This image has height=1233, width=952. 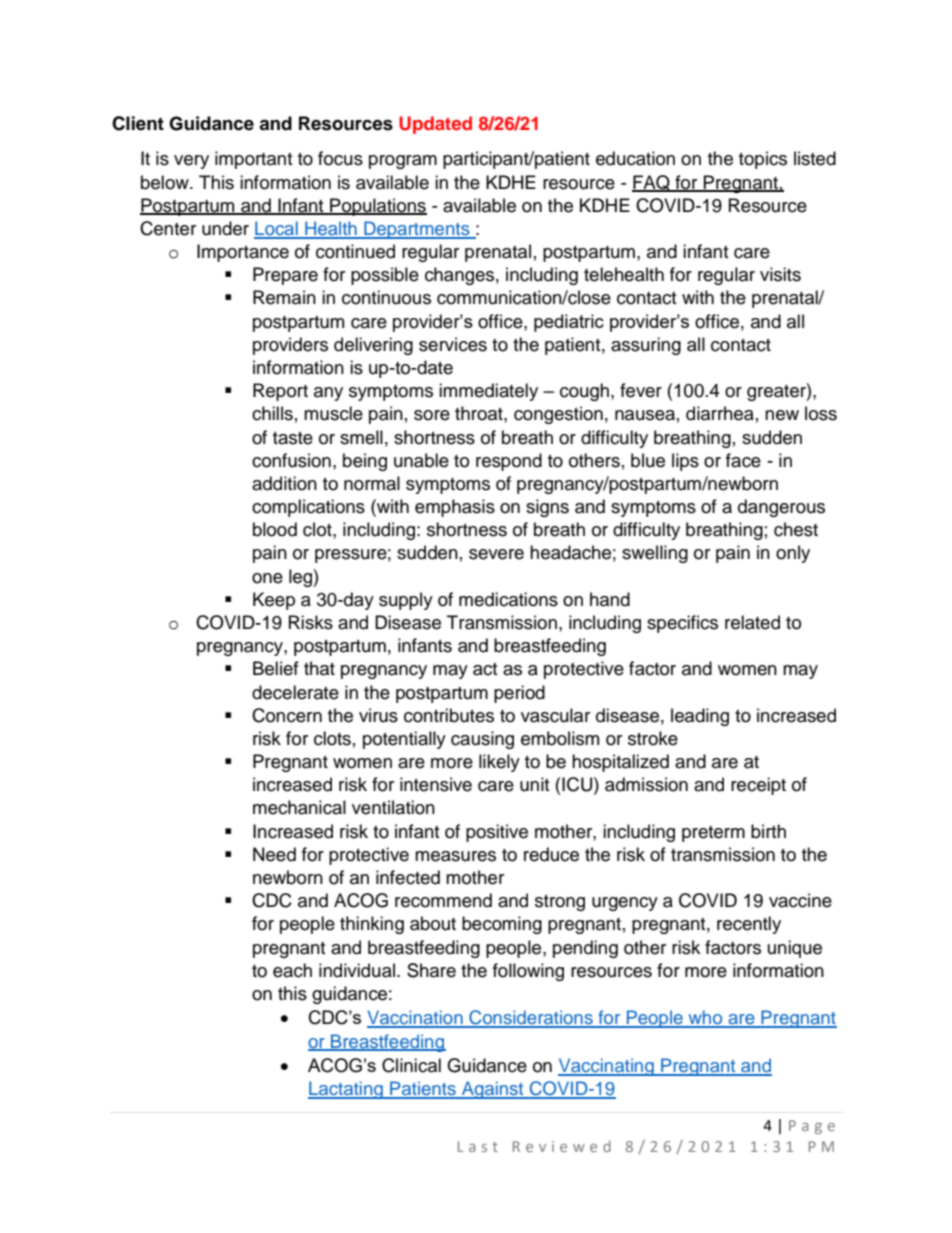 What do you see at coordinates (280, 392) in the image?
I see `Report` at bounding box center [280, 392].
